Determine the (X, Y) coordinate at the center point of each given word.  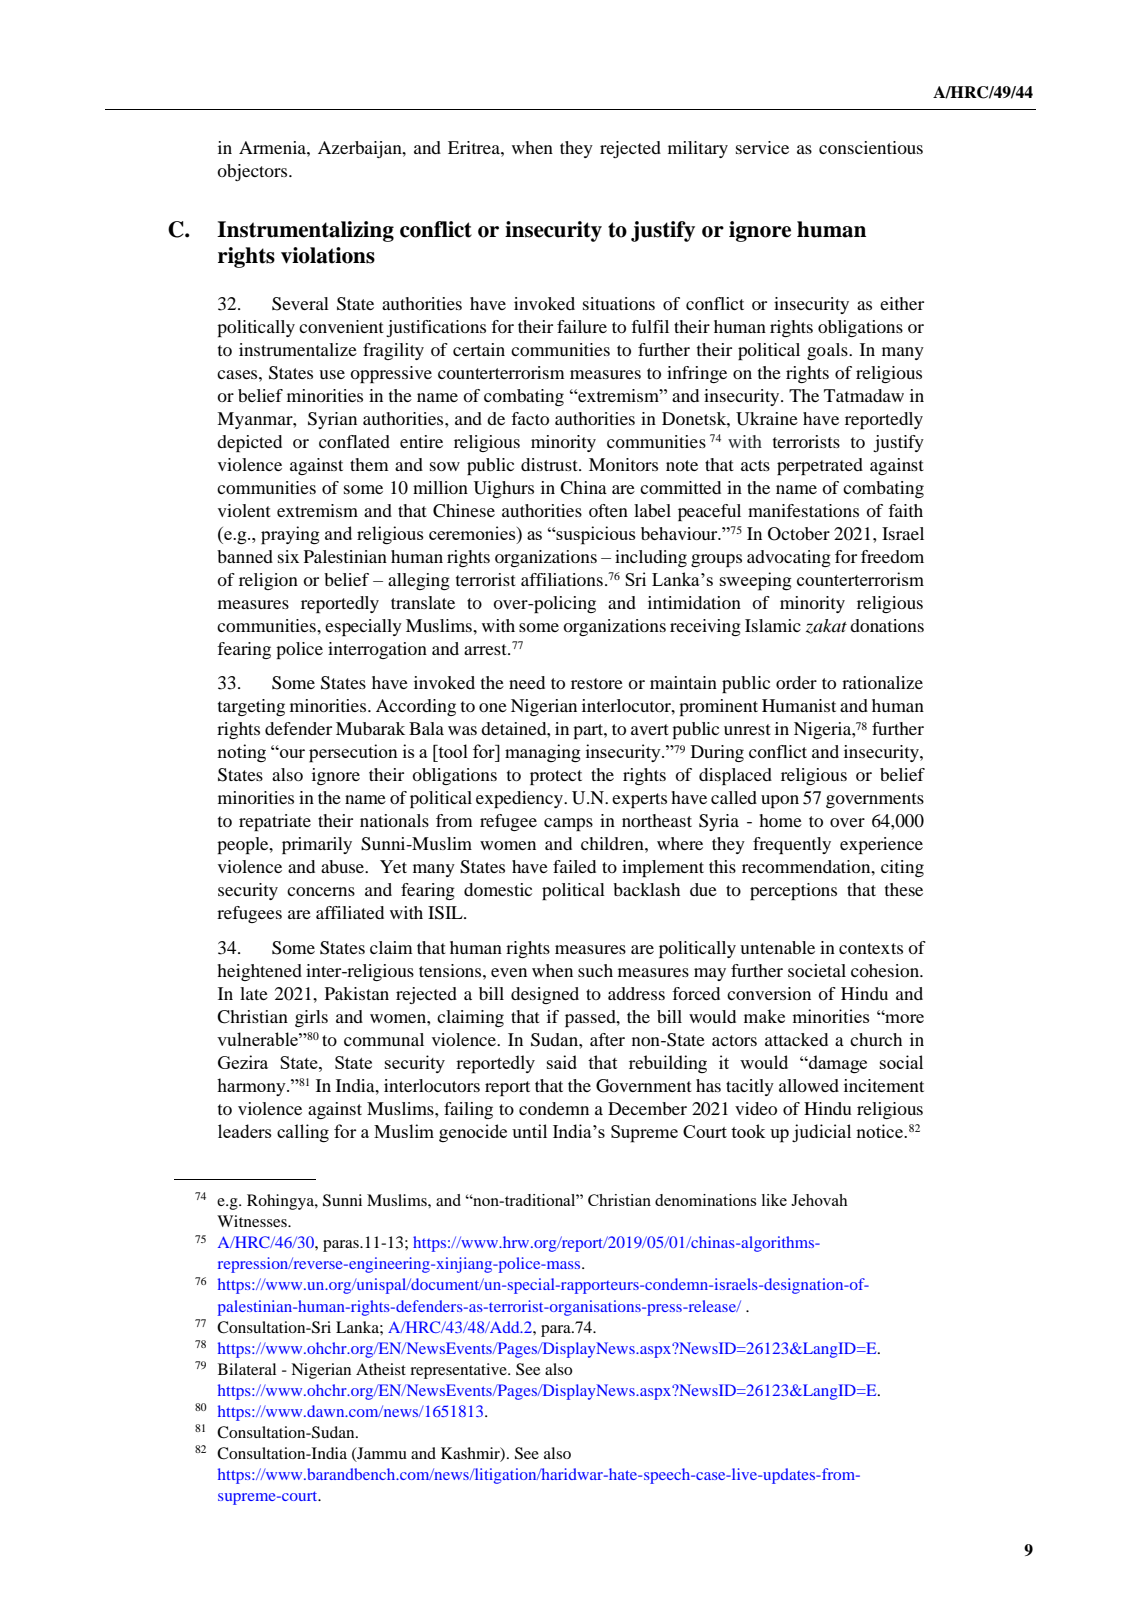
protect (556, 777)
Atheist (381, 1369)
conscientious (871, 147)
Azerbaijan (361, 149)
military (698, 149)
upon (780, 801)
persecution (353, 753)
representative (459, 1371)
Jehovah (819, 1200)
